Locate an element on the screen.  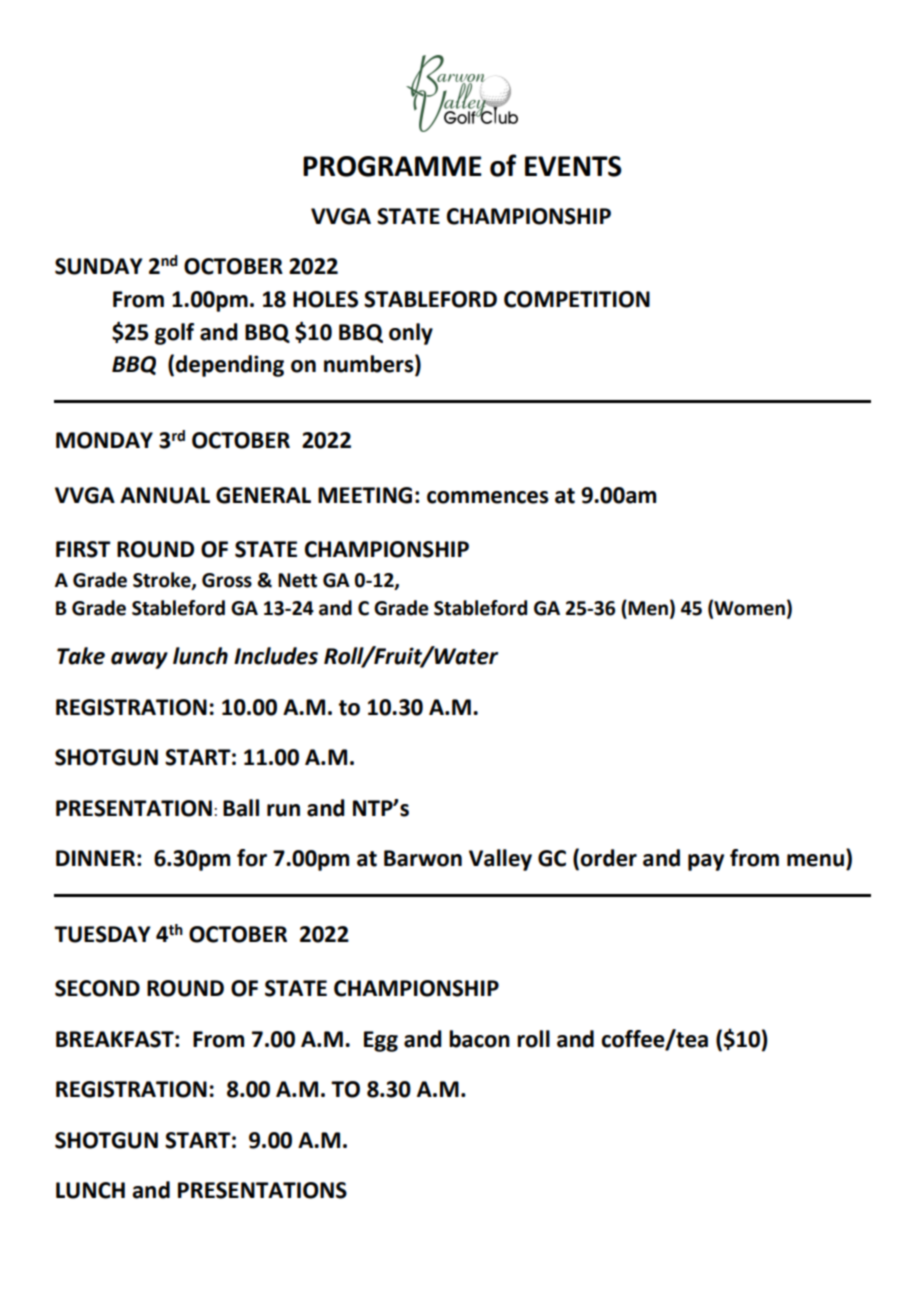
only is located at coordinates (411, 334).
